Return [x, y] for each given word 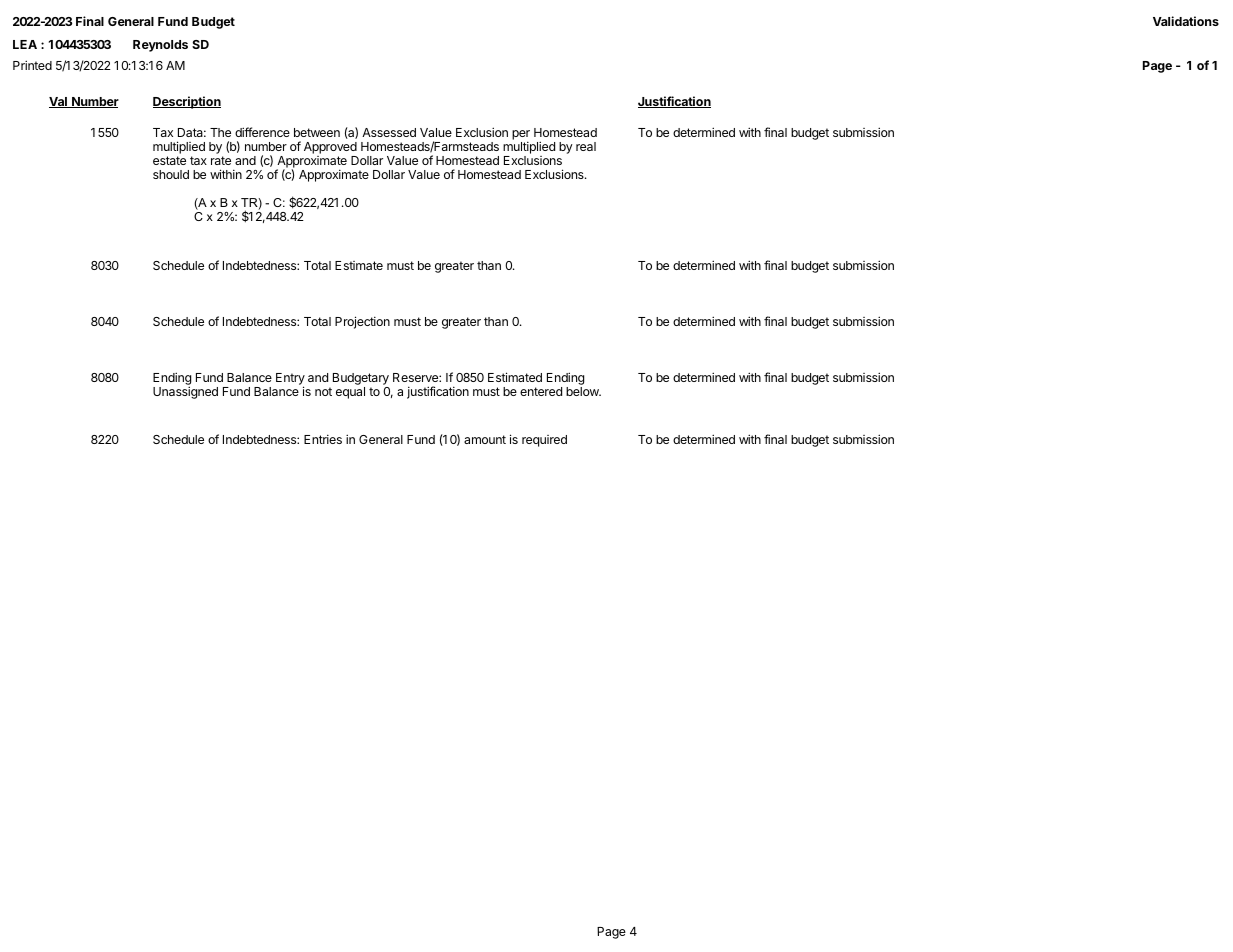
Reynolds [160, 46]
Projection [362, 322]
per [521, 136]
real [586, 146]
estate [169, 160]
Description [187, 102]
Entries [323, 439]
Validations [1186, 21]
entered [541, 391]
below [583, 391]
